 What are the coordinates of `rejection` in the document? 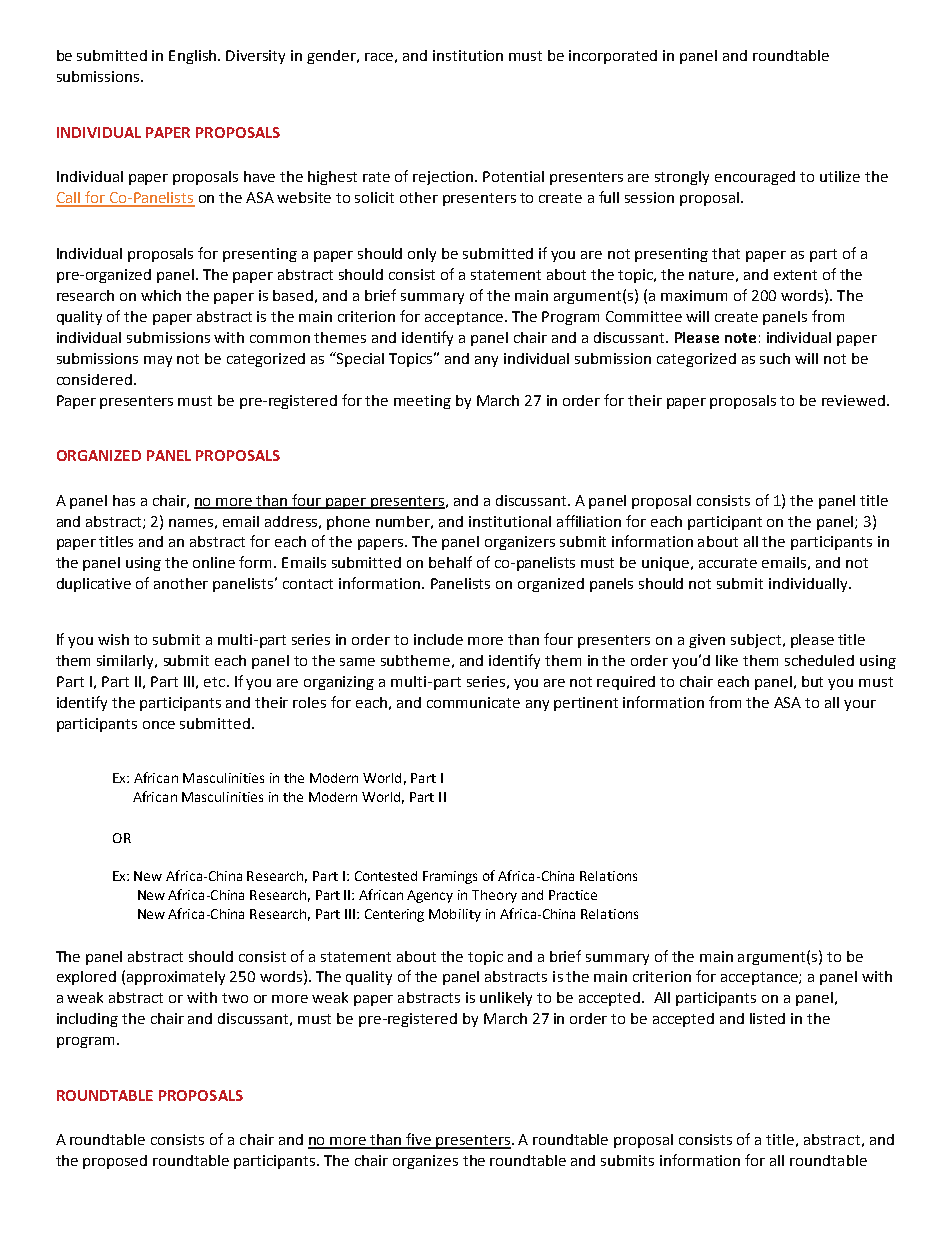 It's located at (444, 178).
